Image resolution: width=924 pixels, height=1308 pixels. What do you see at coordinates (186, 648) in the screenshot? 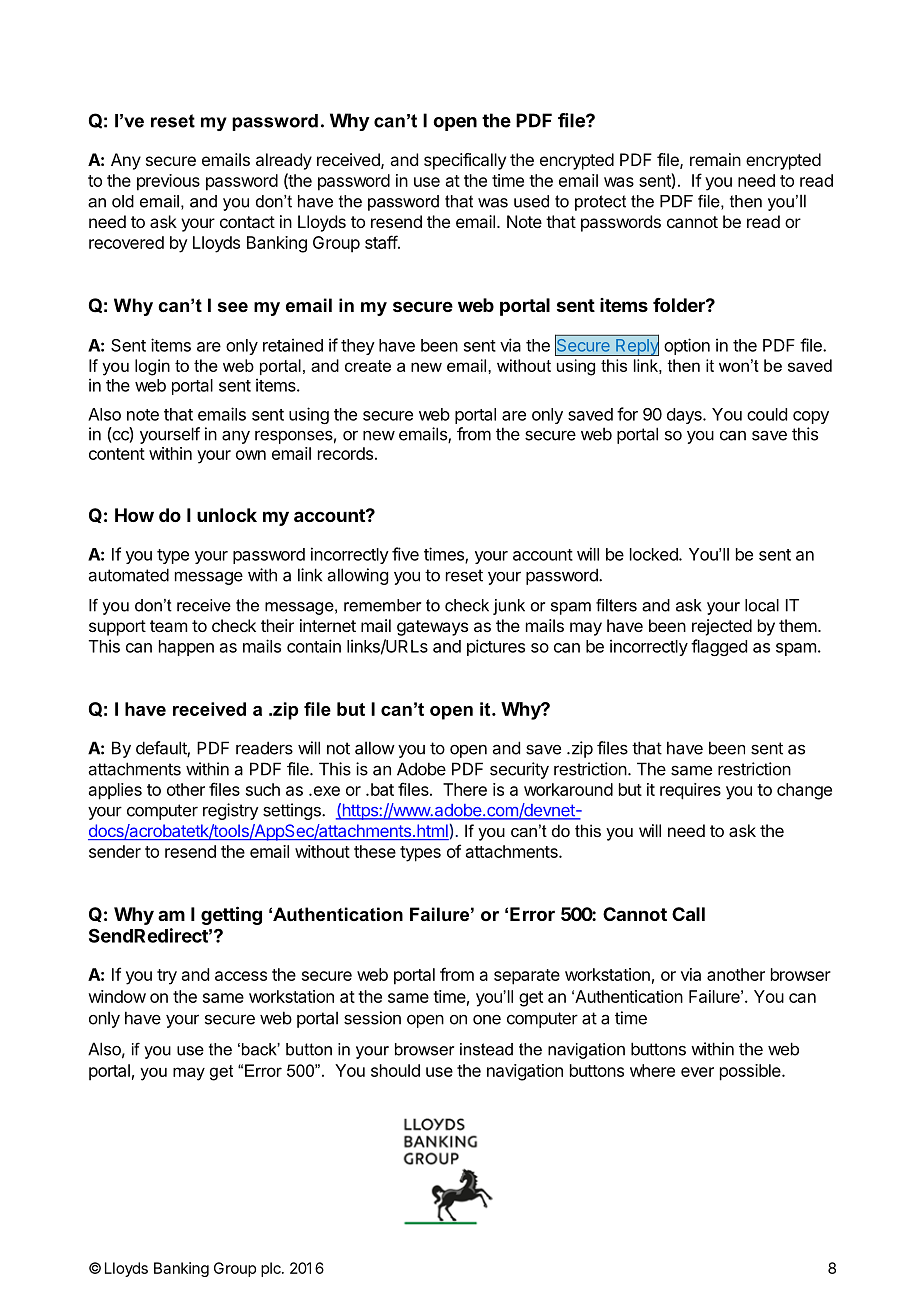
I see `happen` at bounding box center [186, 648].
